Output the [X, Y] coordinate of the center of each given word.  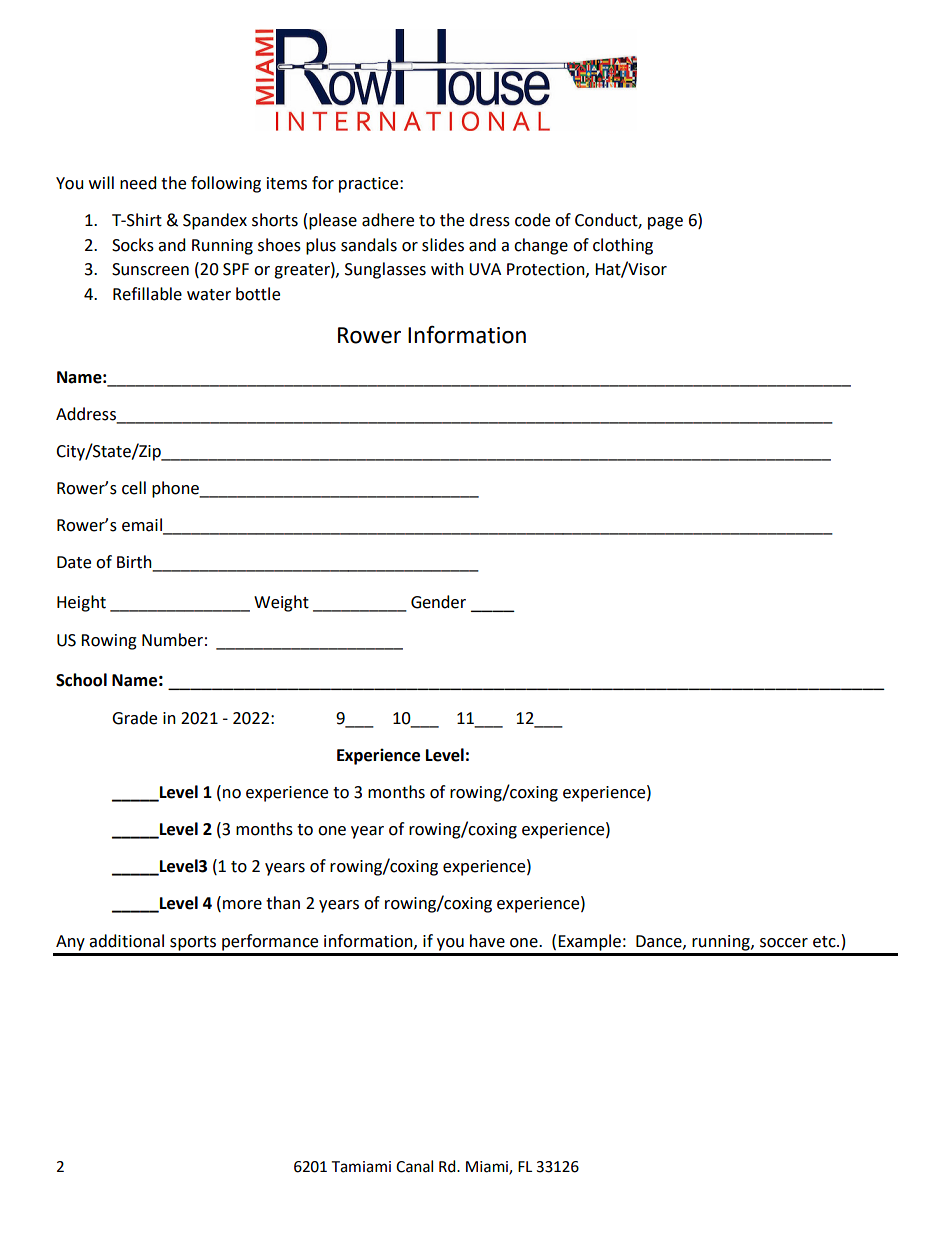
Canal [414, 1166]
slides [443, 245]
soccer [784, 943]
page [665, 223]
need [138, 183]
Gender [438, 602]
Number [172, 640]
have [487, 941]
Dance [660, 942]
